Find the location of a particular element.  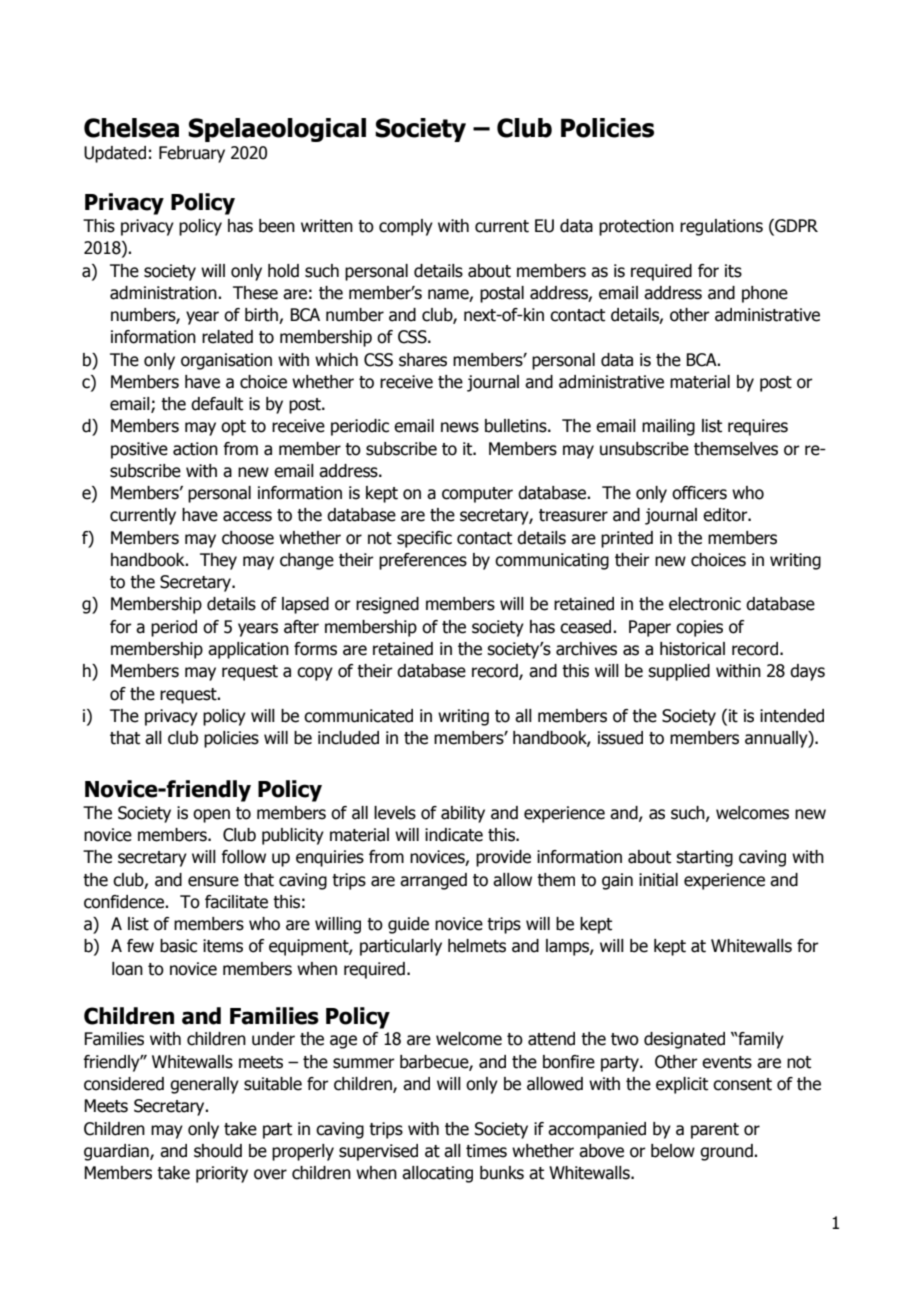

comply is located at coordinates (406, 227).
